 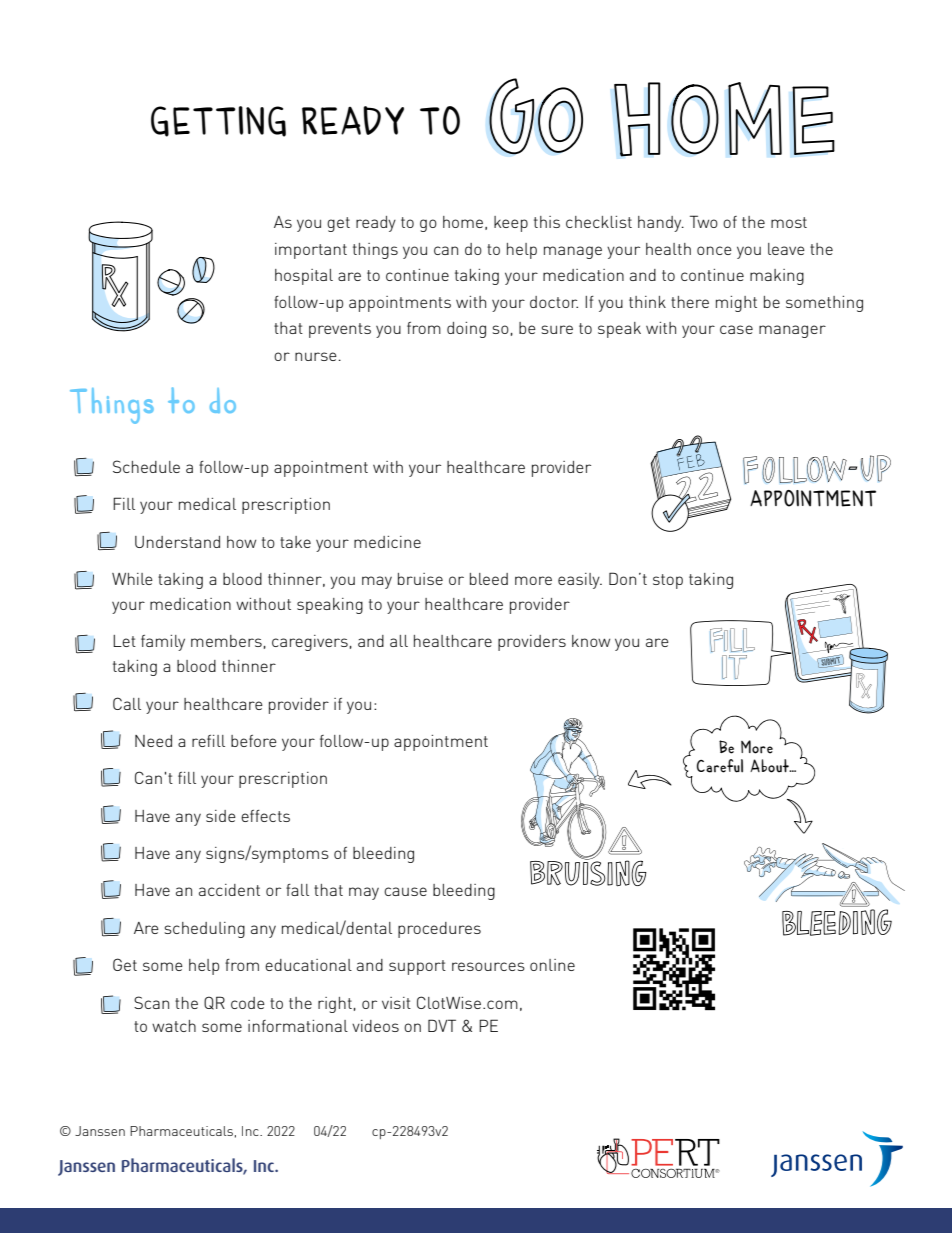 What do you see at coordinates (405, 891) in the image?
I see `cause` at bounding box center [405, 891].
